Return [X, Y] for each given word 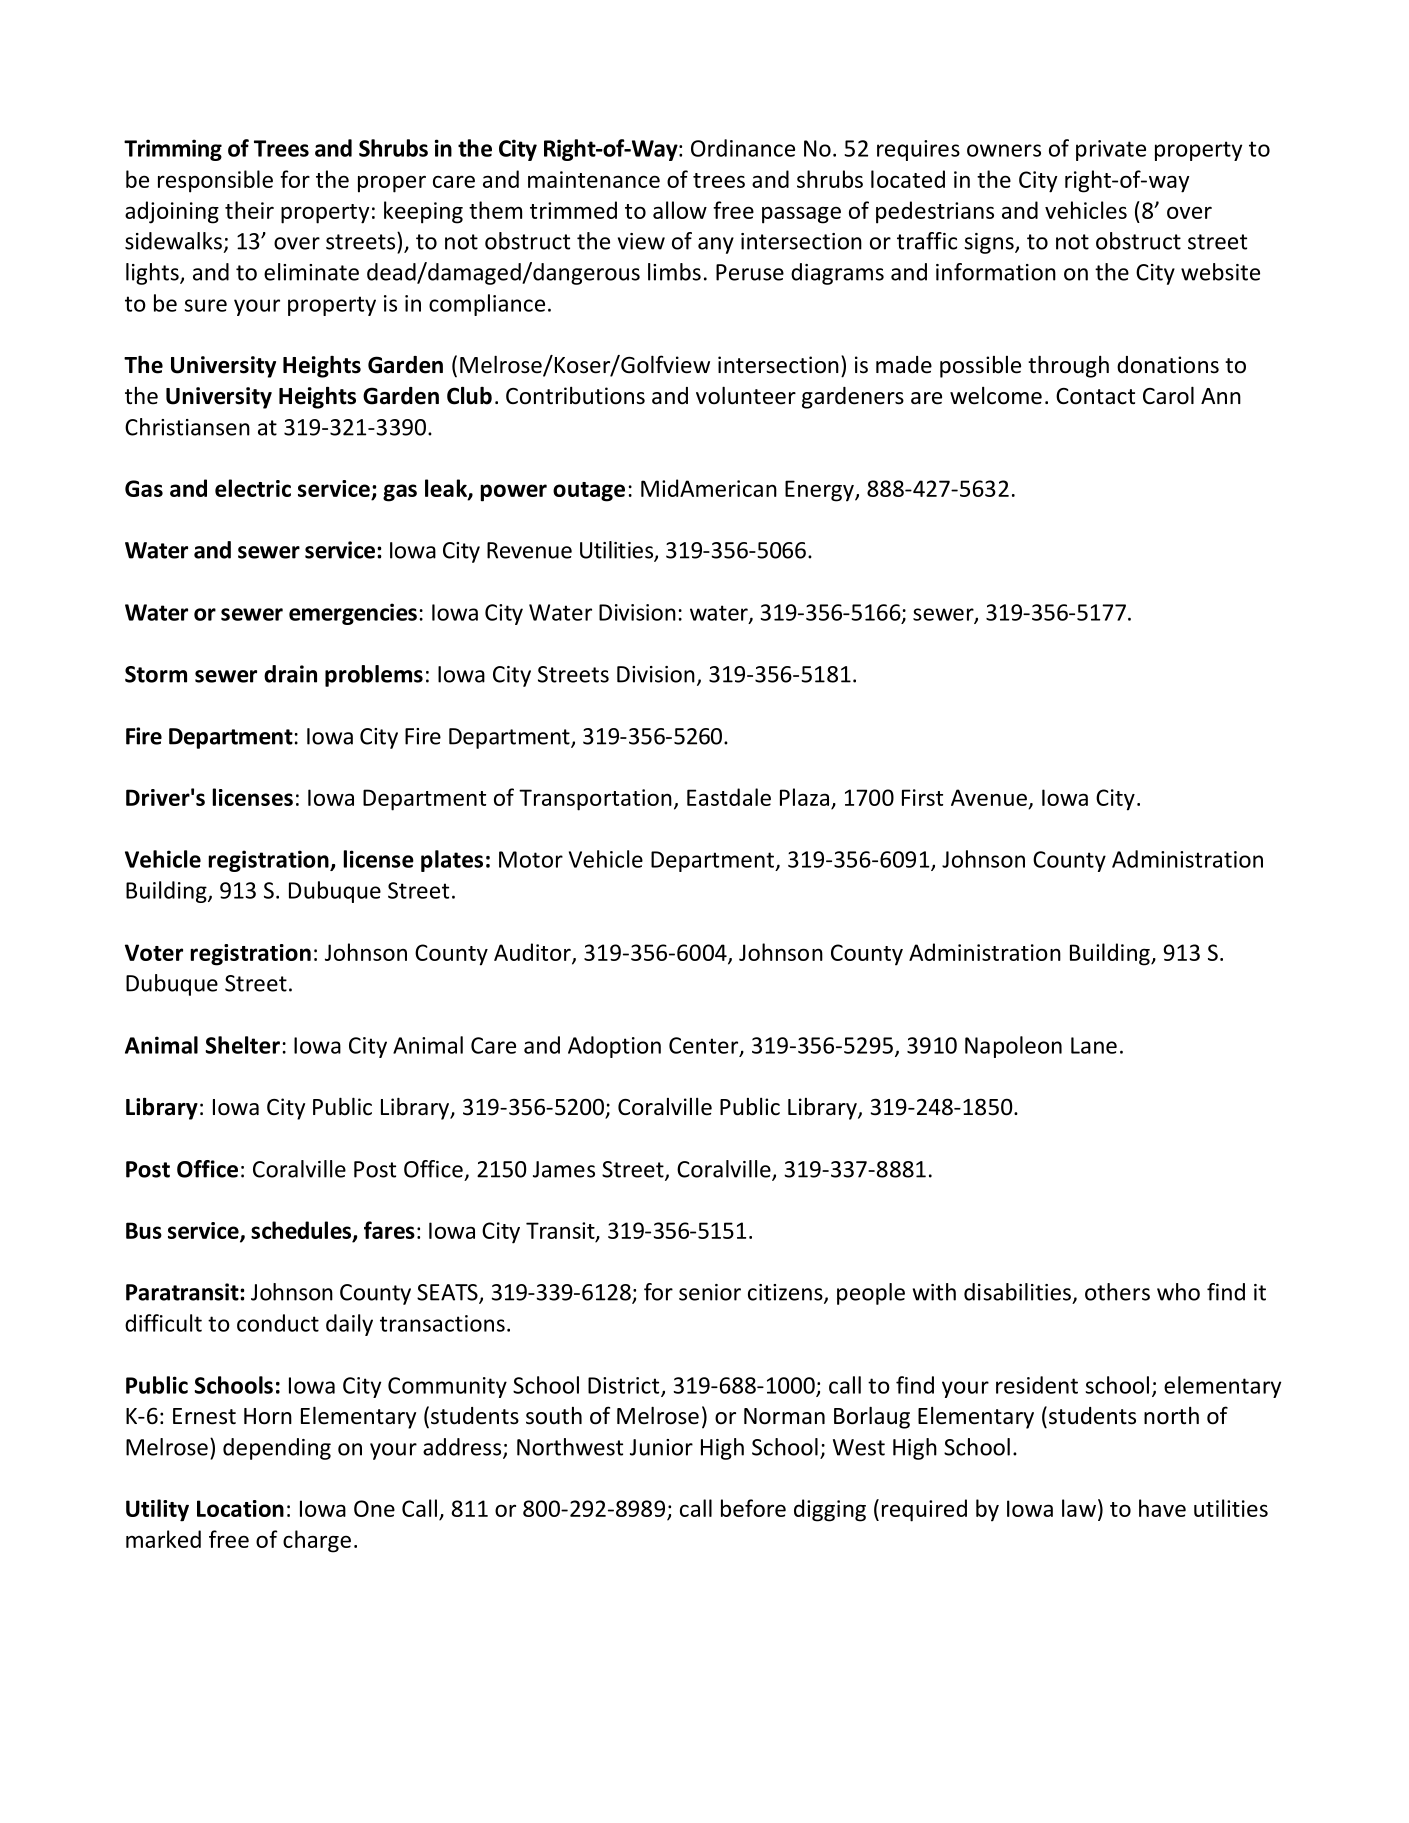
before [753, 1508]
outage [589, 492]
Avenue [990, 799]
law [1080, 1508]
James [564, 1169]
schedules [302, 1231]
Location [240, 1508]
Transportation [595, 800]
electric [253, 488]
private [1111, 150]
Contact [1095, 396]
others [1117, 1292]
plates [452, 861]
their [249, 210]
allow [680, 210]
